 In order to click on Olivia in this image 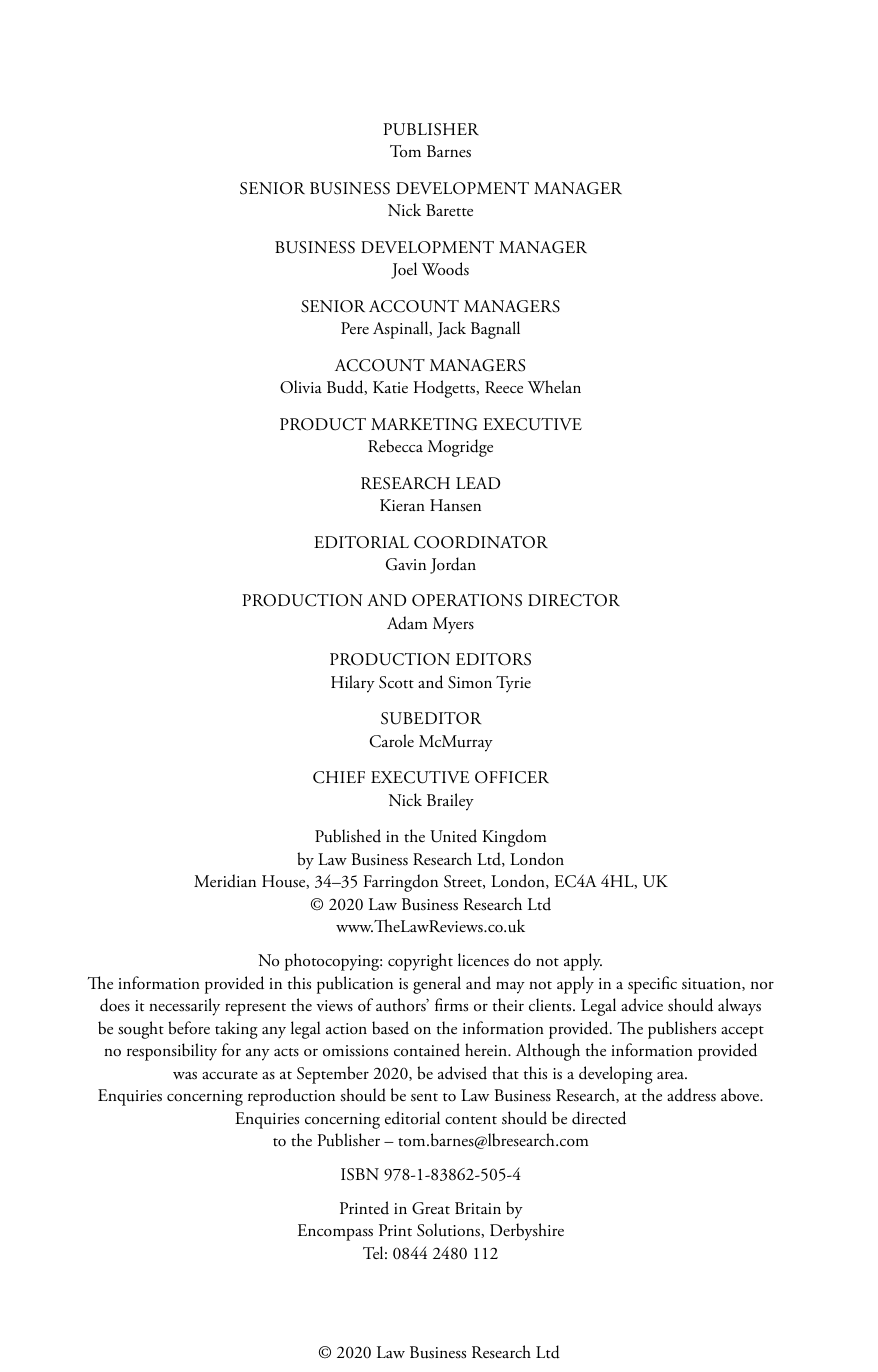, I will do `click(301, 387)`.
